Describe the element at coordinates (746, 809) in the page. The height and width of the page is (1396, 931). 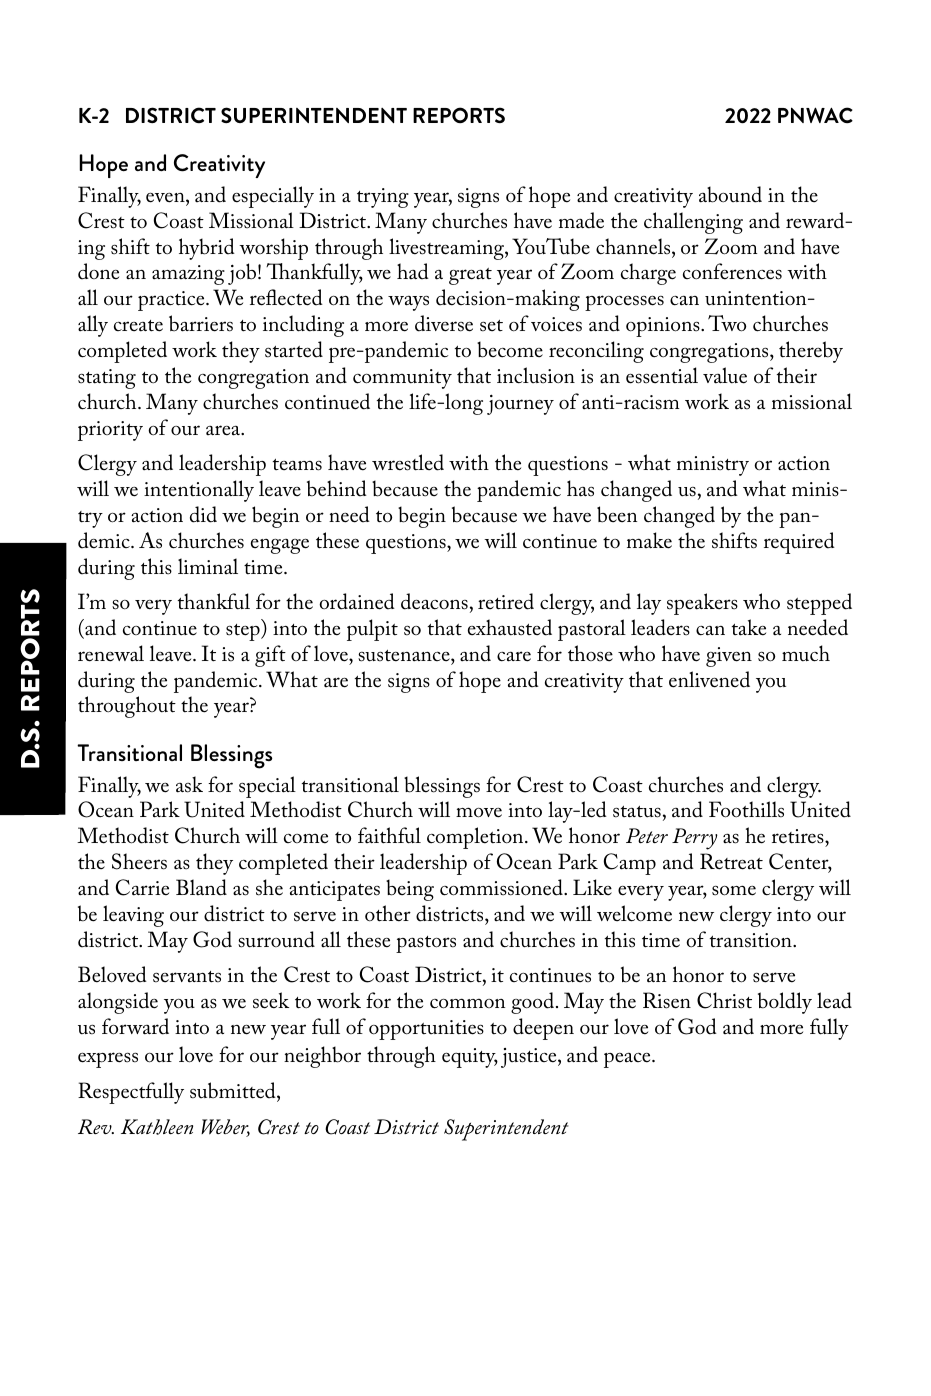
I see `Foothills` at that location.
